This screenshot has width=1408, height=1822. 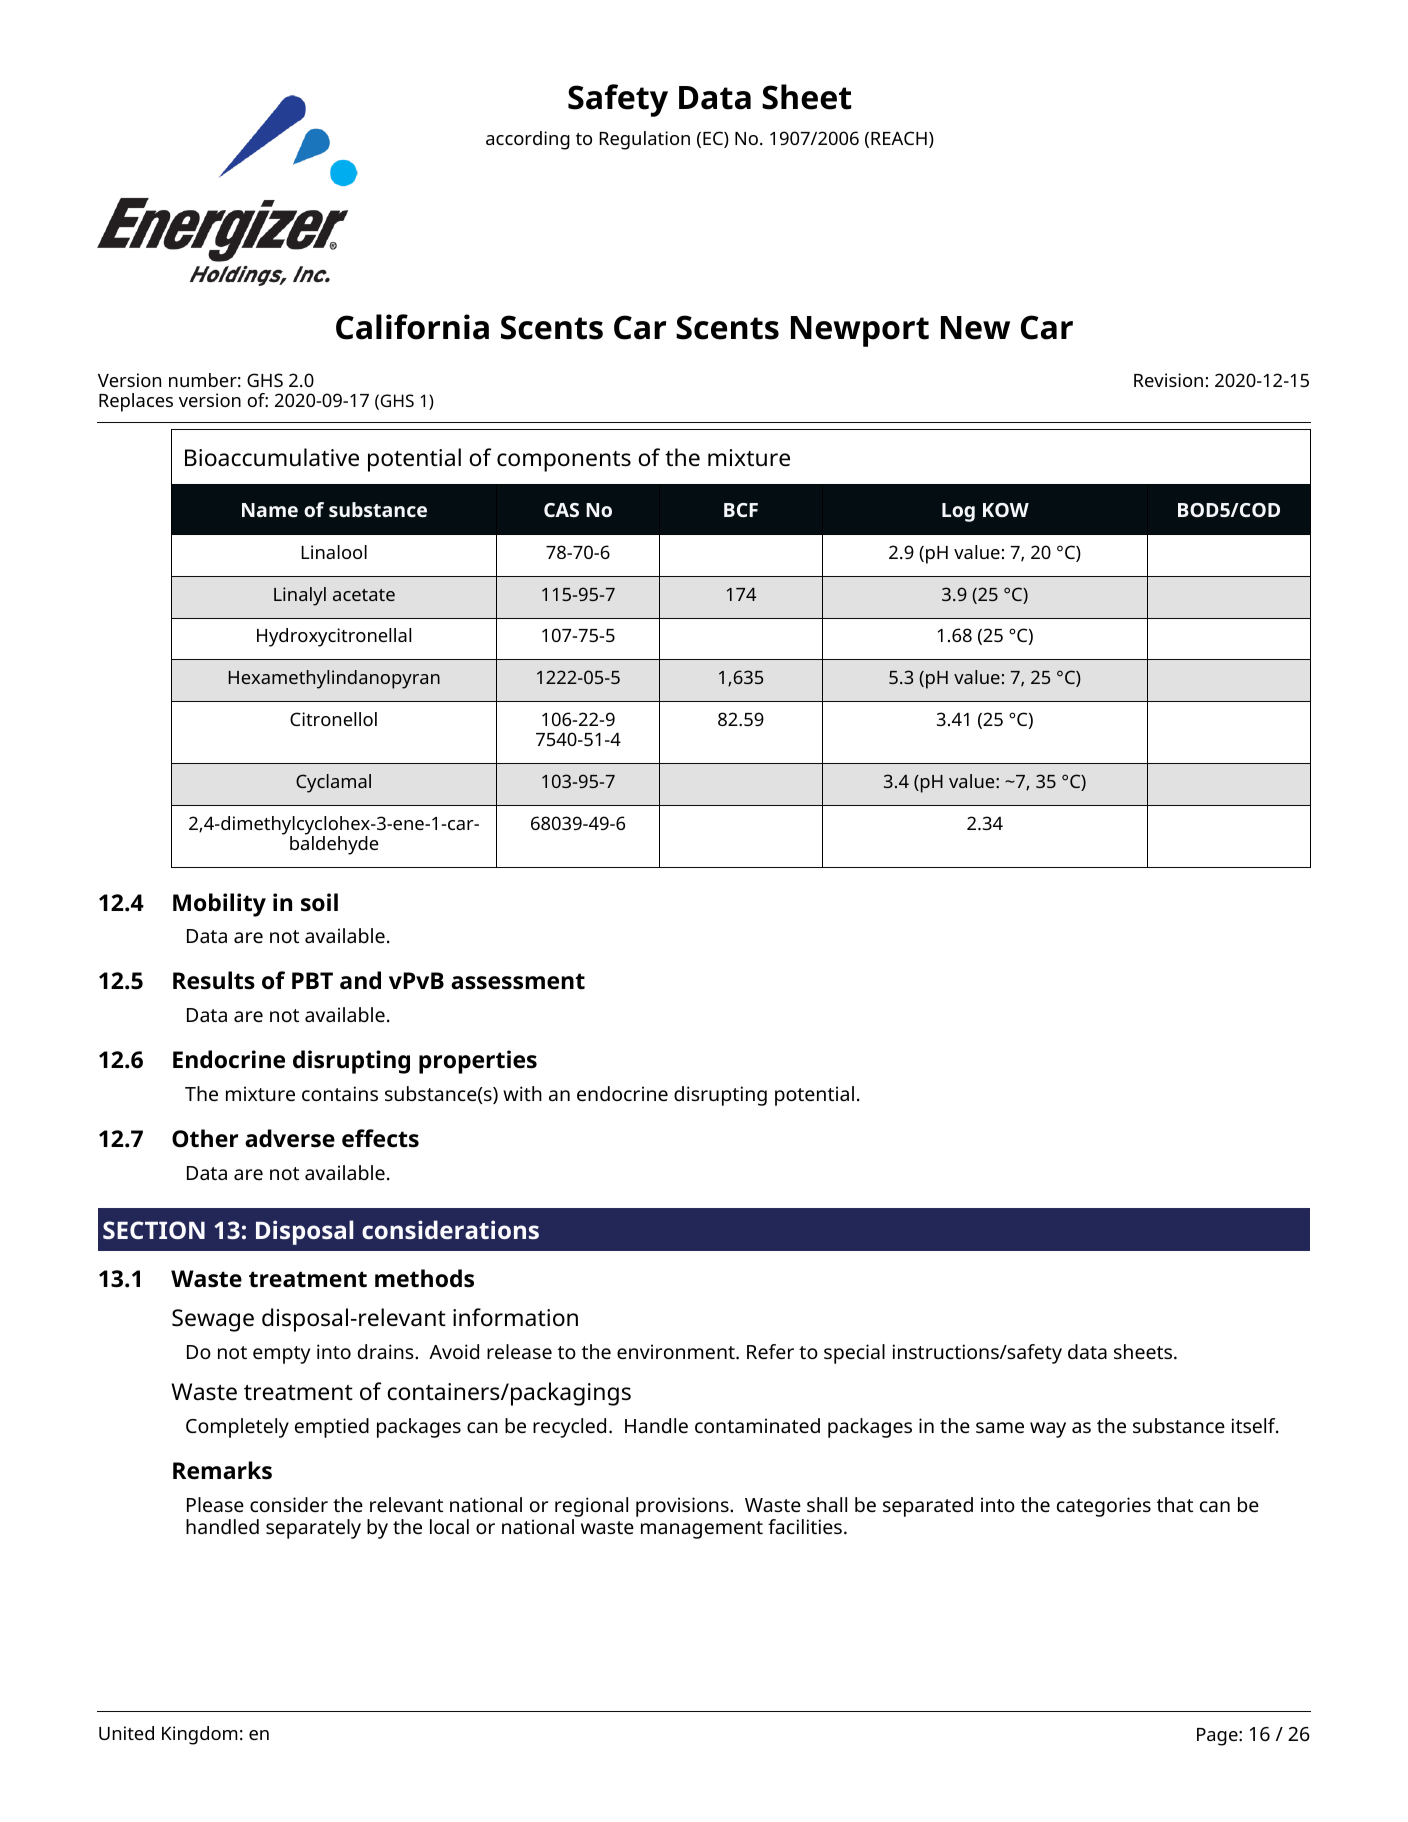 I want to click on KOW, so click(x=1006, y=510).
